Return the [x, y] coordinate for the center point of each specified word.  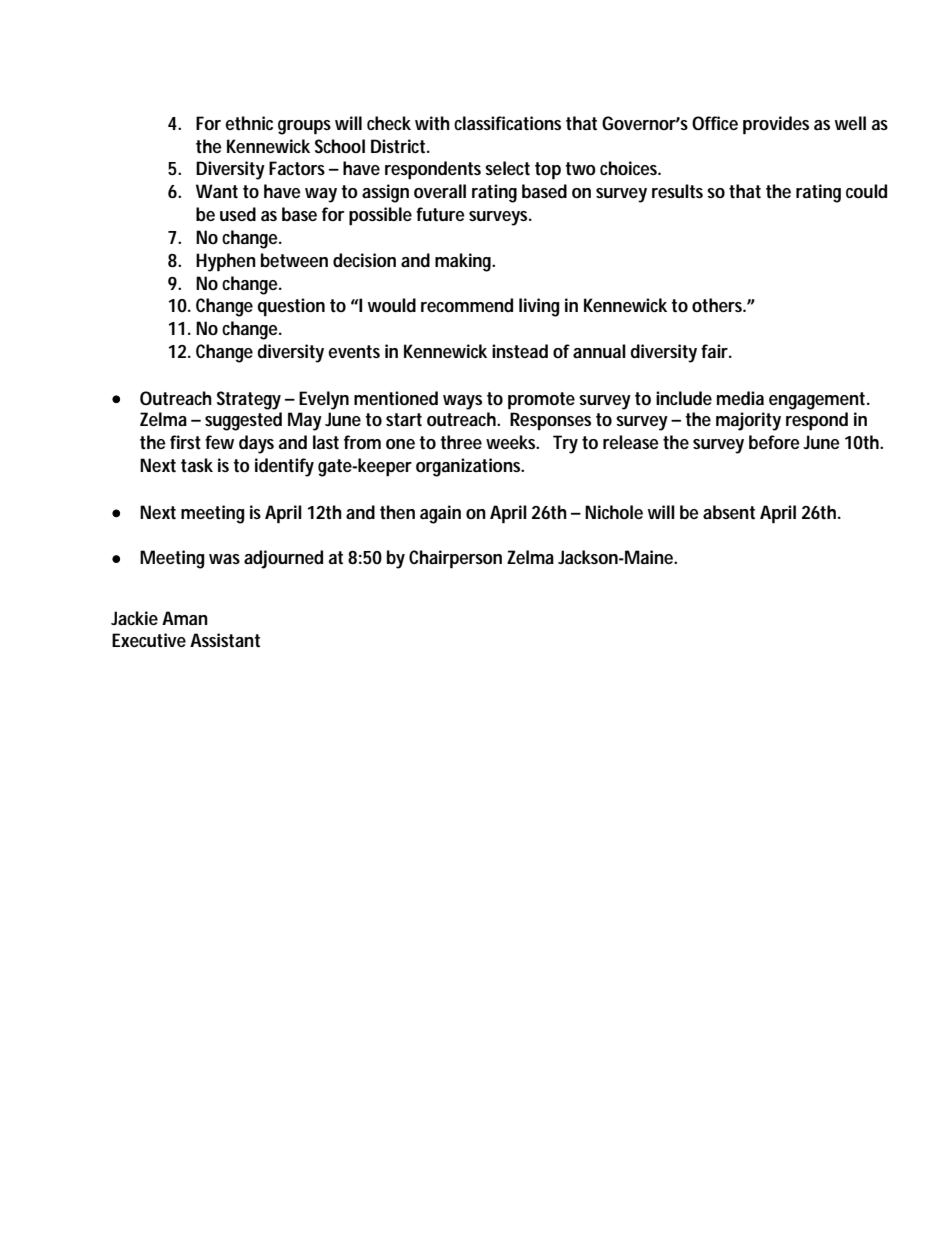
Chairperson [455, 559]
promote [541, 401]
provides [776, 125]
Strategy [249, 400]
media [740, 398]
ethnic [249, 123]
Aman [185, 618]
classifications [507, 123]
